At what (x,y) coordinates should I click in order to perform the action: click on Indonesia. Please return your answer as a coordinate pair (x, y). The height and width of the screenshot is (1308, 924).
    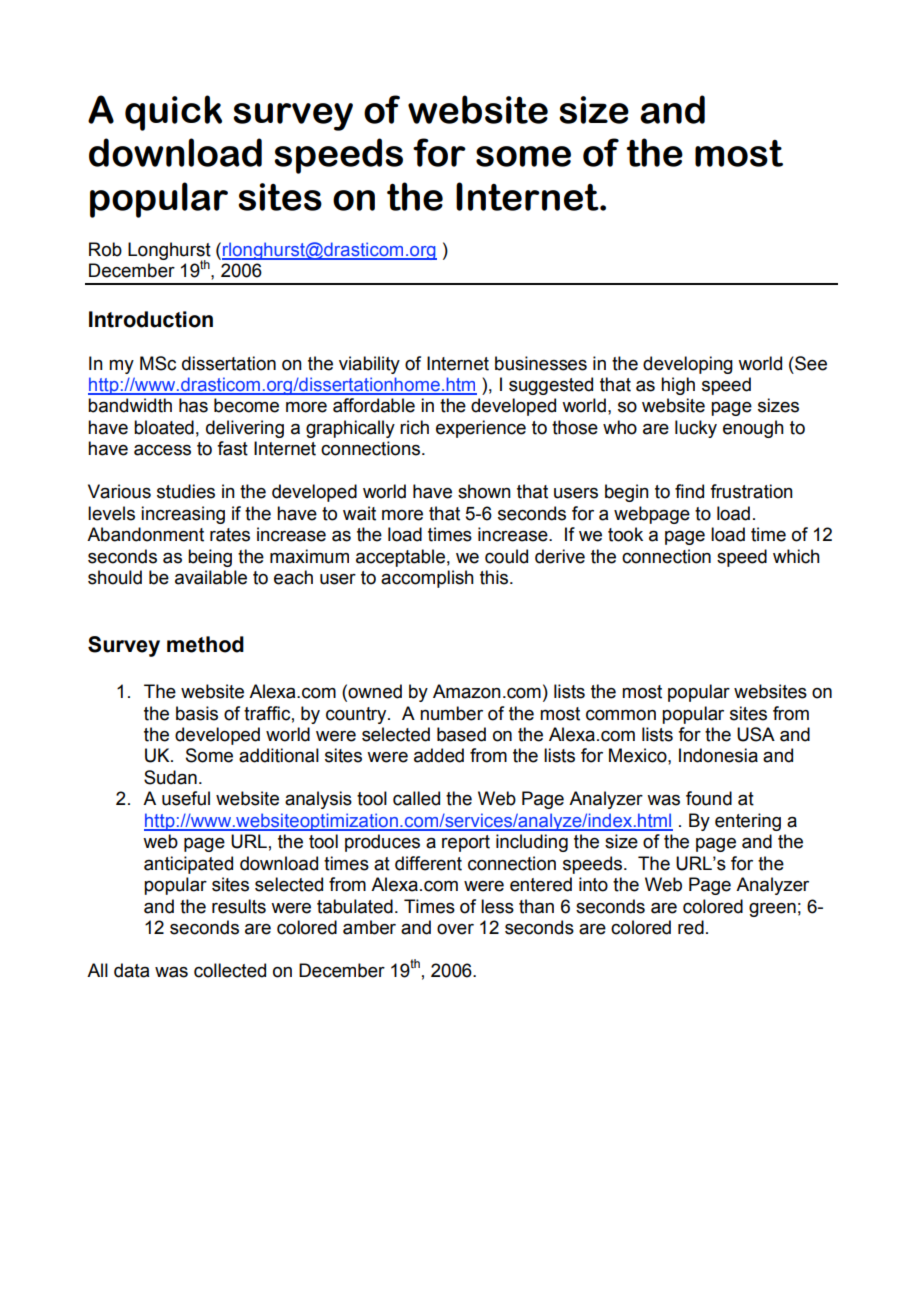
    Looking at the image, I should click on (718, 755).
